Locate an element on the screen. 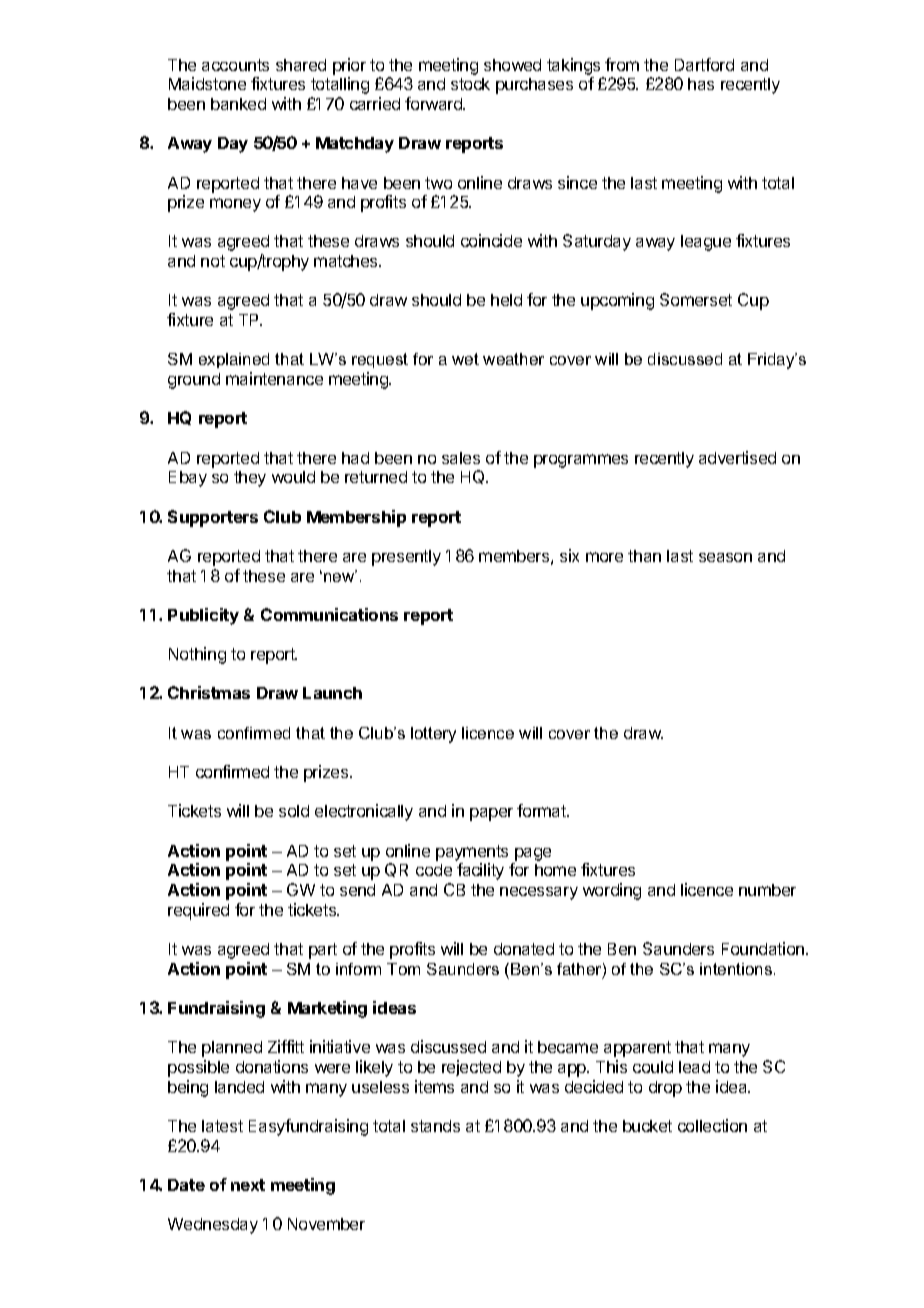  next is located at coordinates (248, 1185).
